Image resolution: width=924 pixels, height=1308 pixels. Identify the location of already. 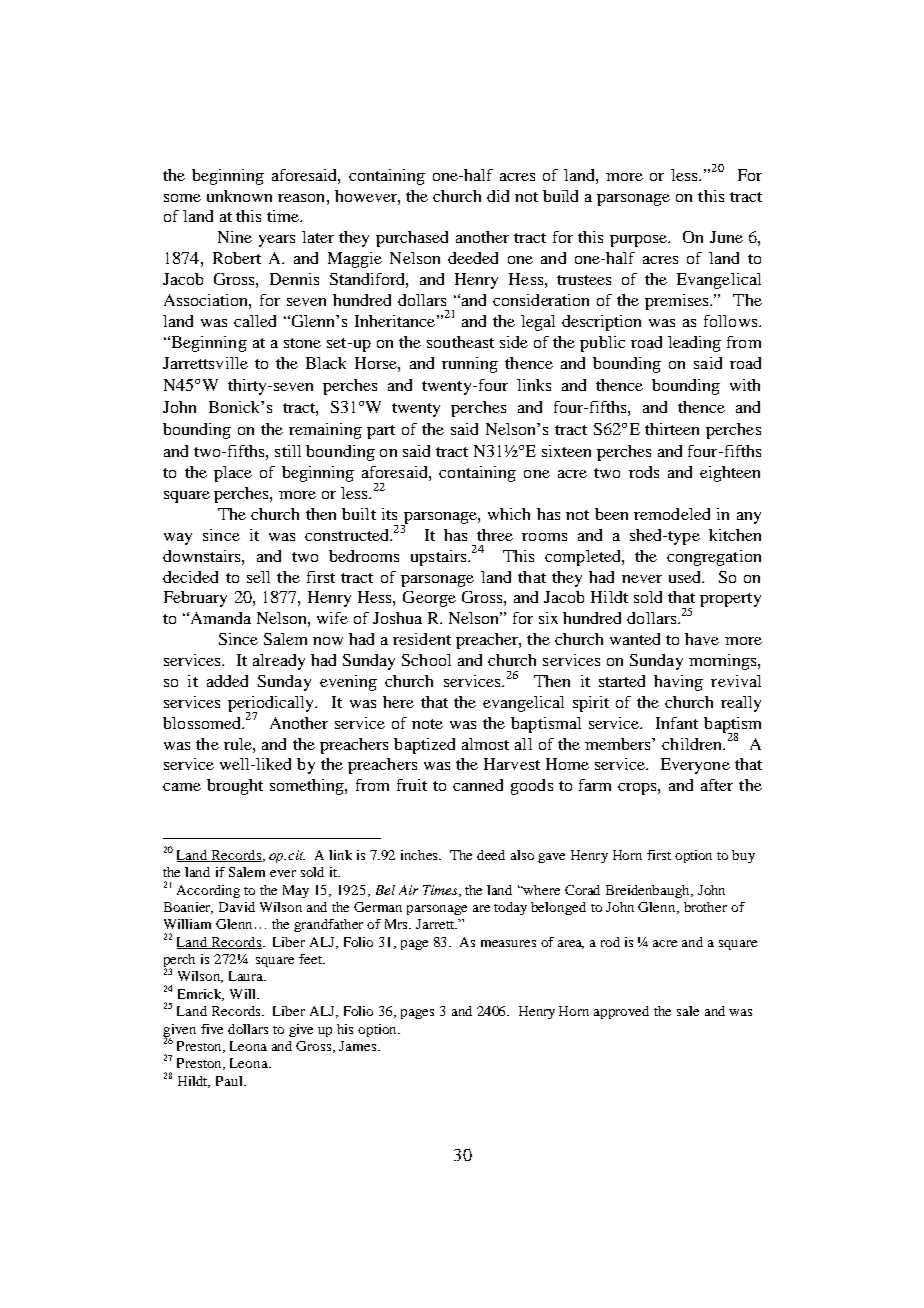
(279, 662).
